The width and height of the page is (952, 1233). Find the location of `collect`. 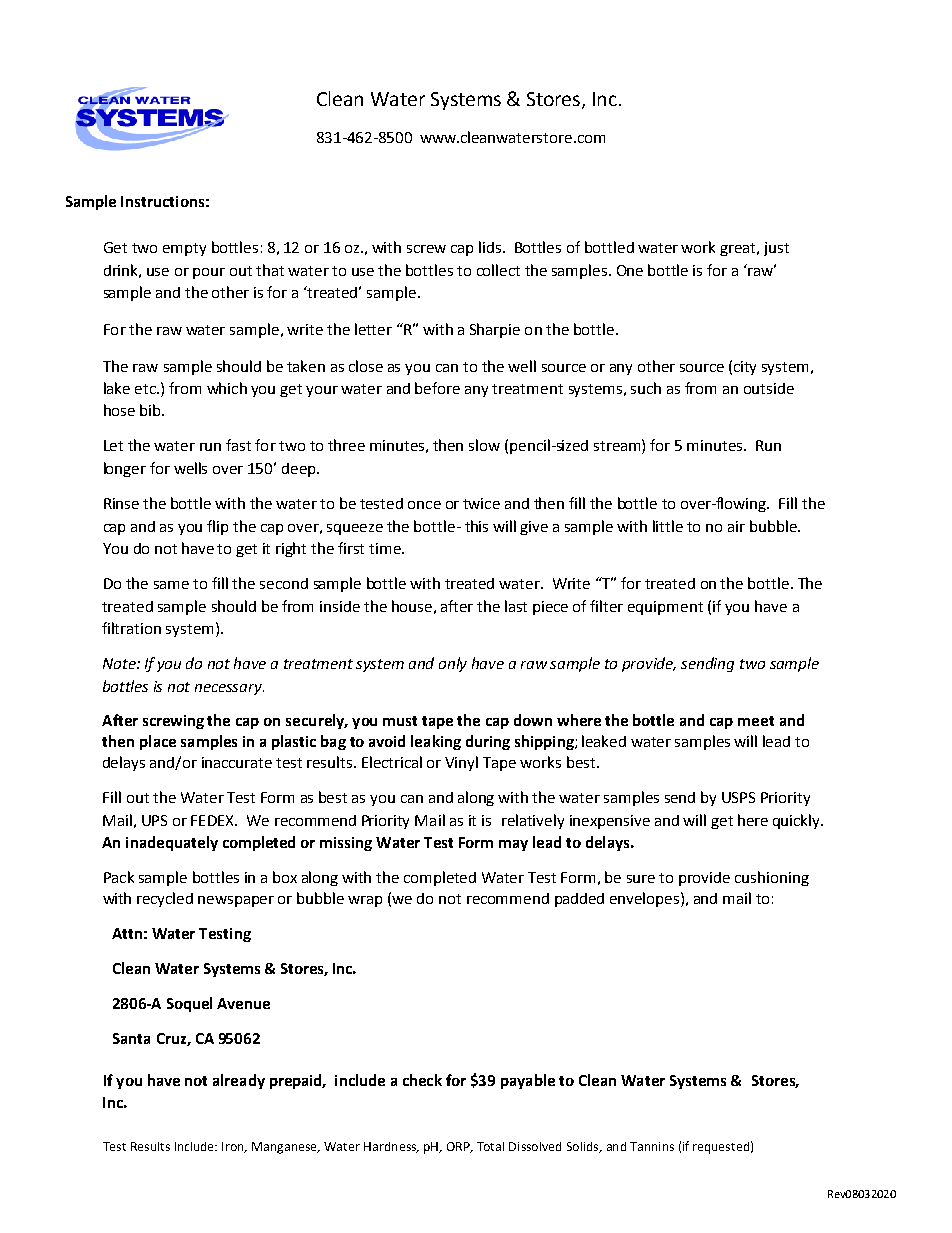

collect is located at coordinates (498, 270).
